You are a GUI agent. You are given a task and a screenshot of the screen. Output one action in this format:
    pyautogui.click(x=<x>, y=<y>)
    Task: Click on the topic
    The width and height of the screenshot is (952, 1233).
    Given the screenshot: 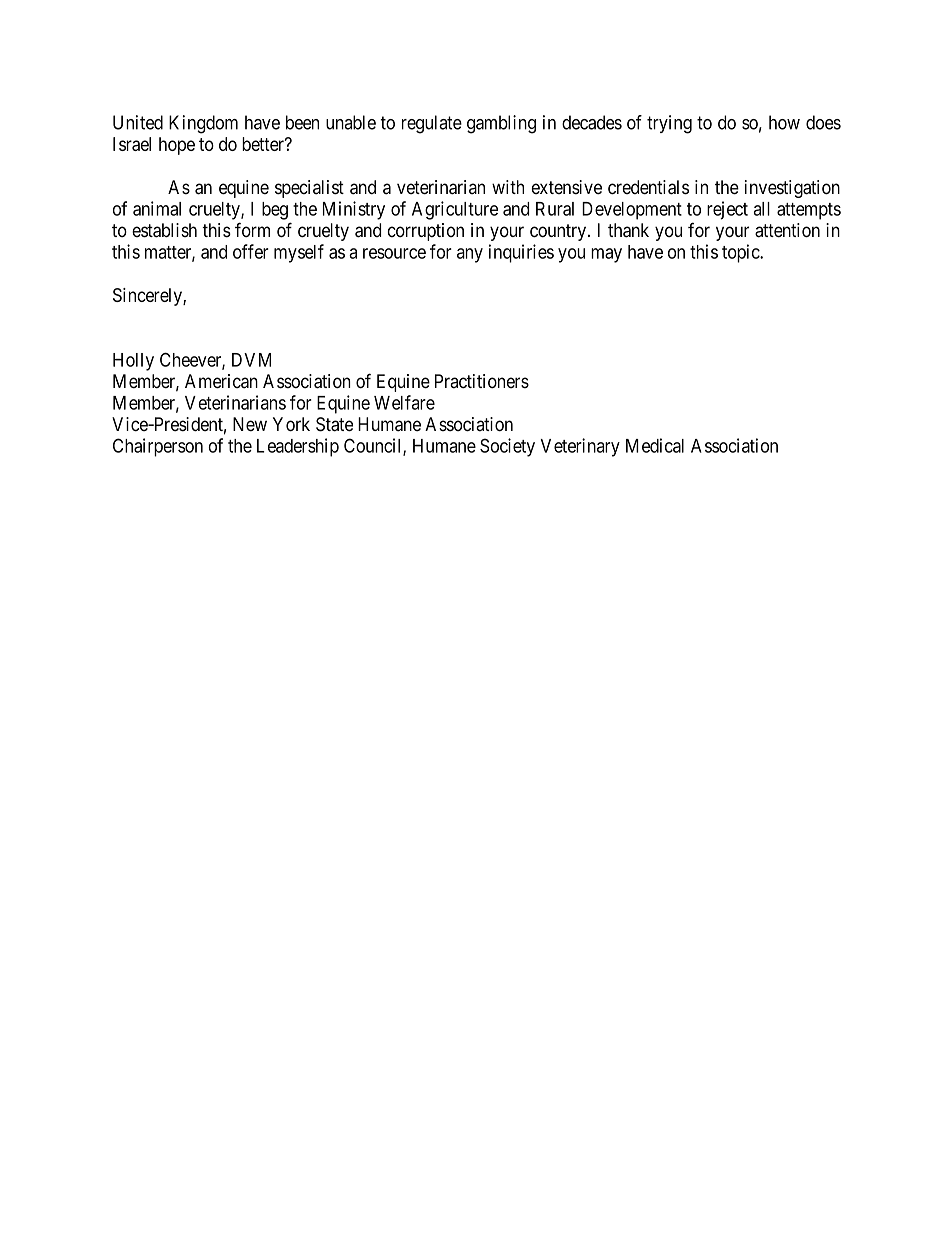 What is the action you would take?
    pyautogui.click(x=741, y=253)
